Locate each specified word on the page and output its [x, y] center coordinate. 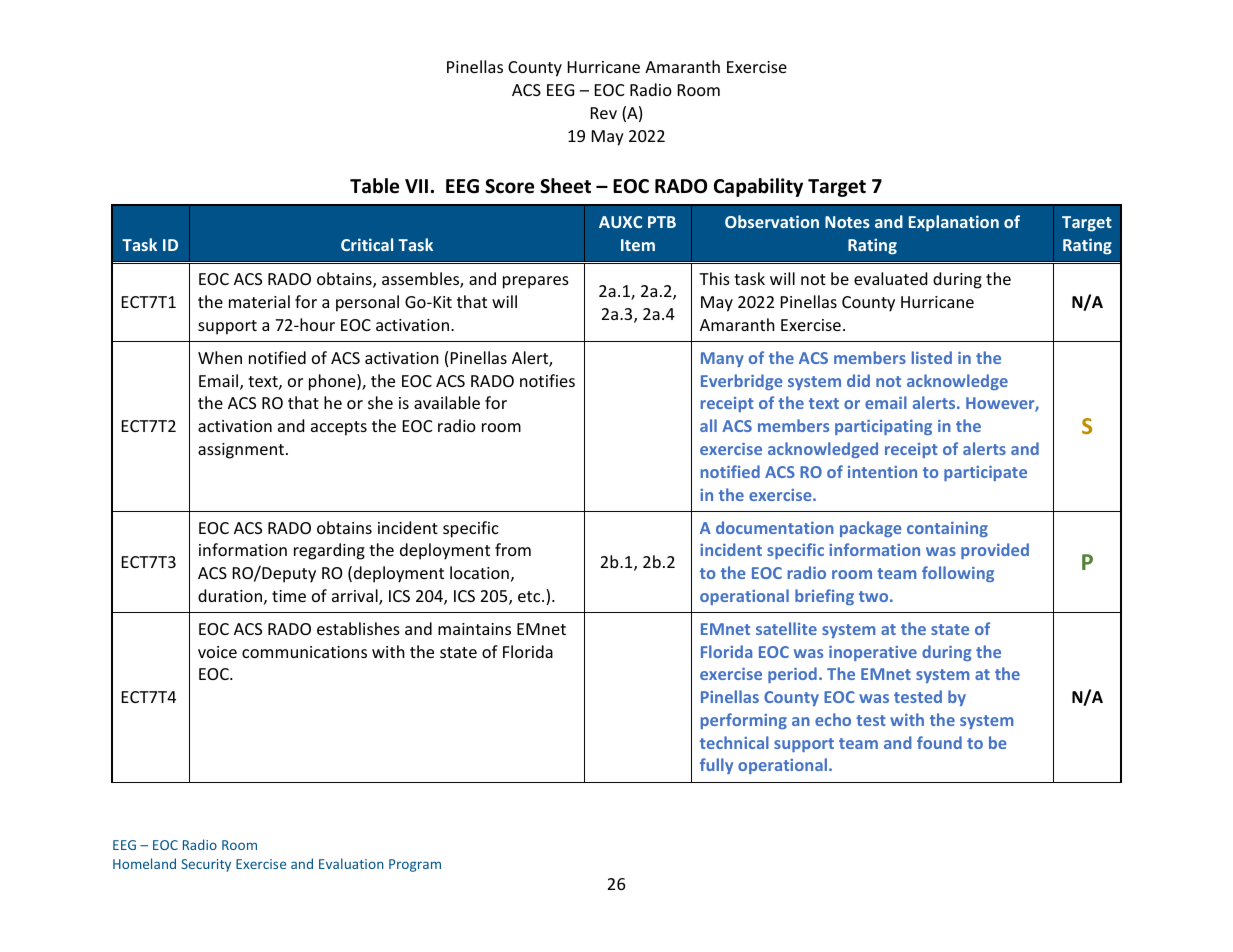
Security [206, 865]
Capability [758, 187]
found [939, 742]
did [858, 380]
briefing [824, 597]
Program [415, 865]
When [220, 357]
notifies [547, 380]
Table [374, 186]
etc [530, 596]
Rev [604, 113]
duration [230, 595]
